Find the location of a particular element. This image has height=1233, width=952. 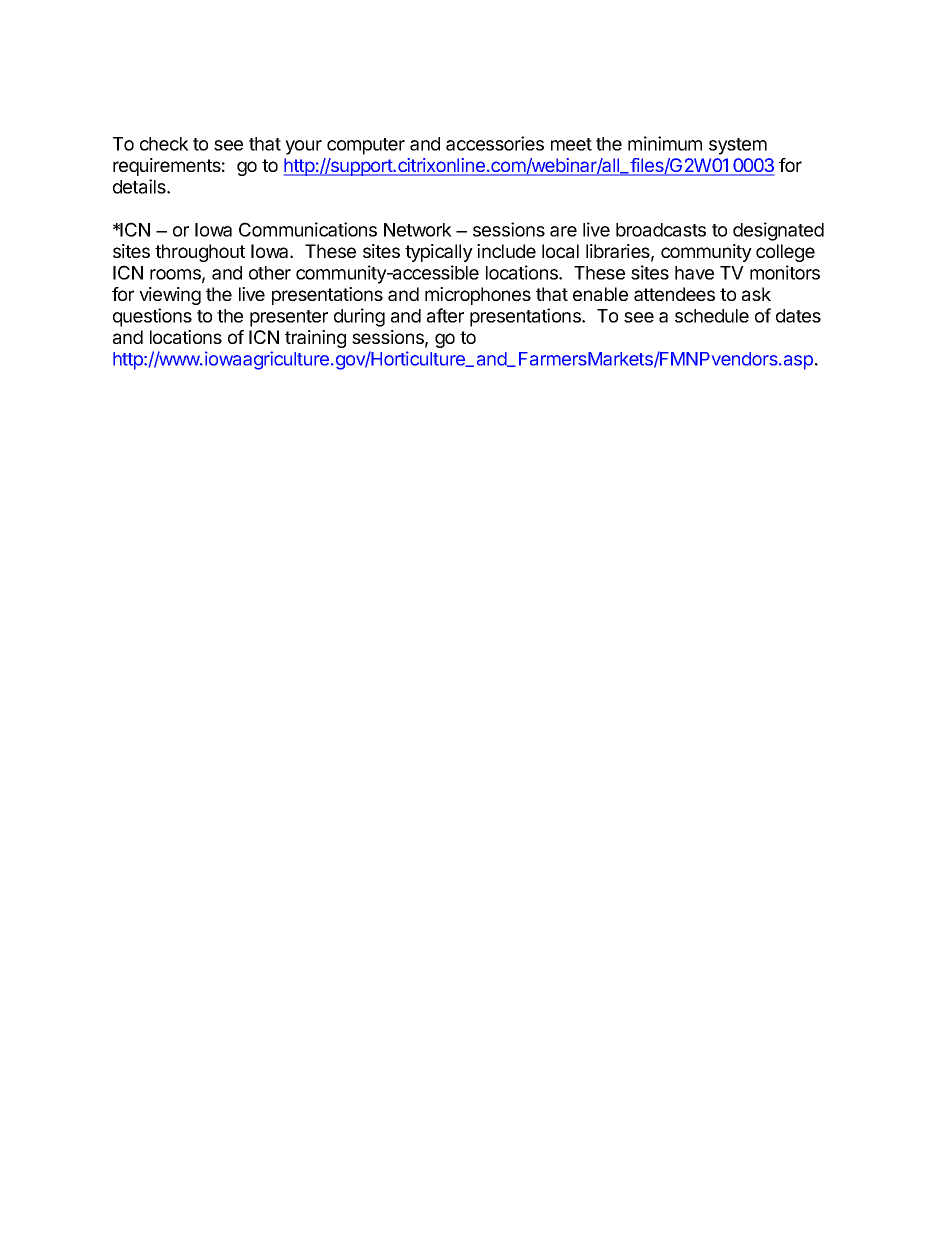

ask is located at coordinates (756, 294).
